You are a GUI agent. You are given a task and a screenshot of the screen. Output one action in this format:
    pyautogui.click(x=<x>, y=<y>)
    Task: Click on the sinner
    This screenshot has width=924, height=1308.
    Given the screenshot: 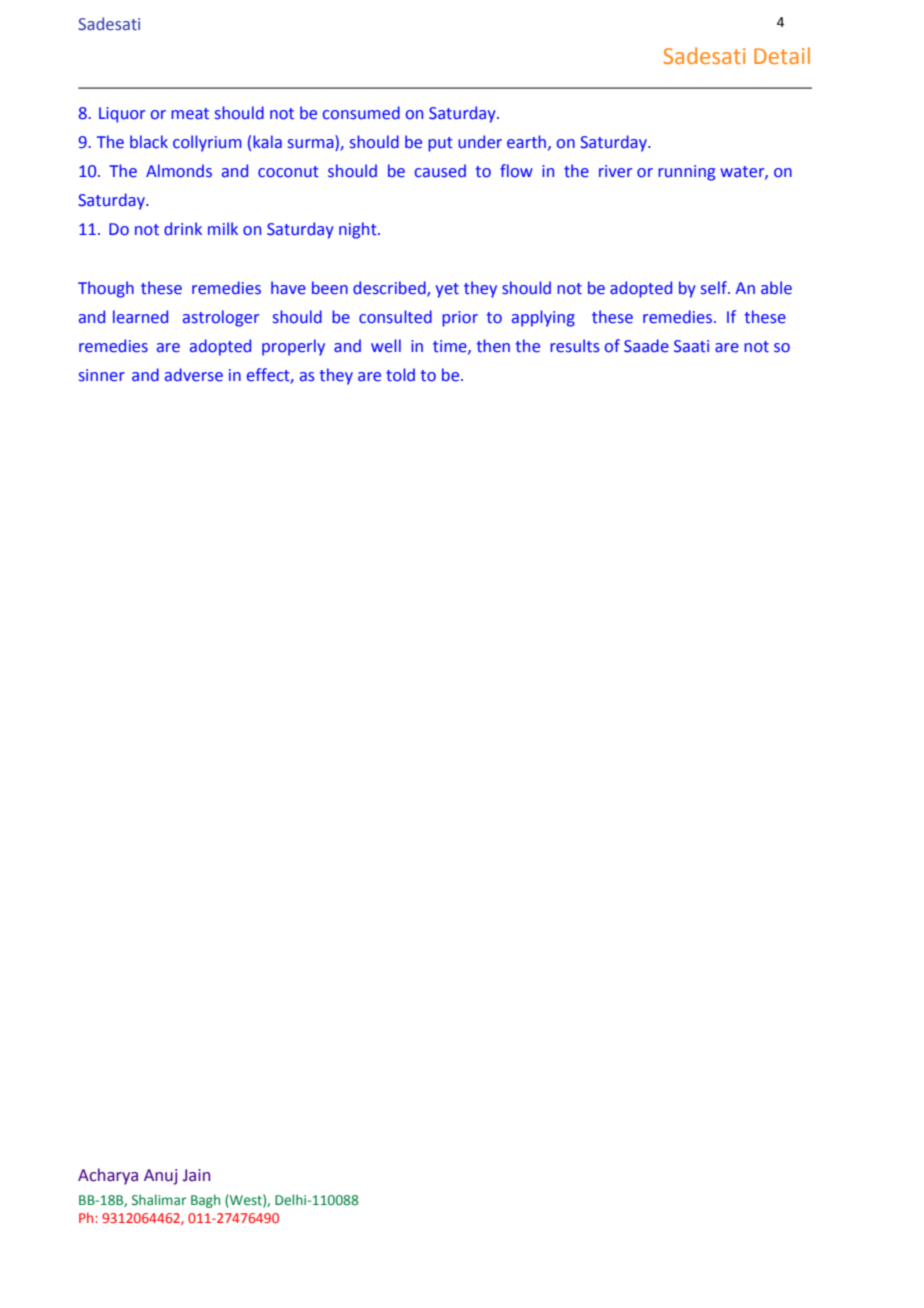 What is the action you would take?
    pyautogui.click(x=102, y=375)
